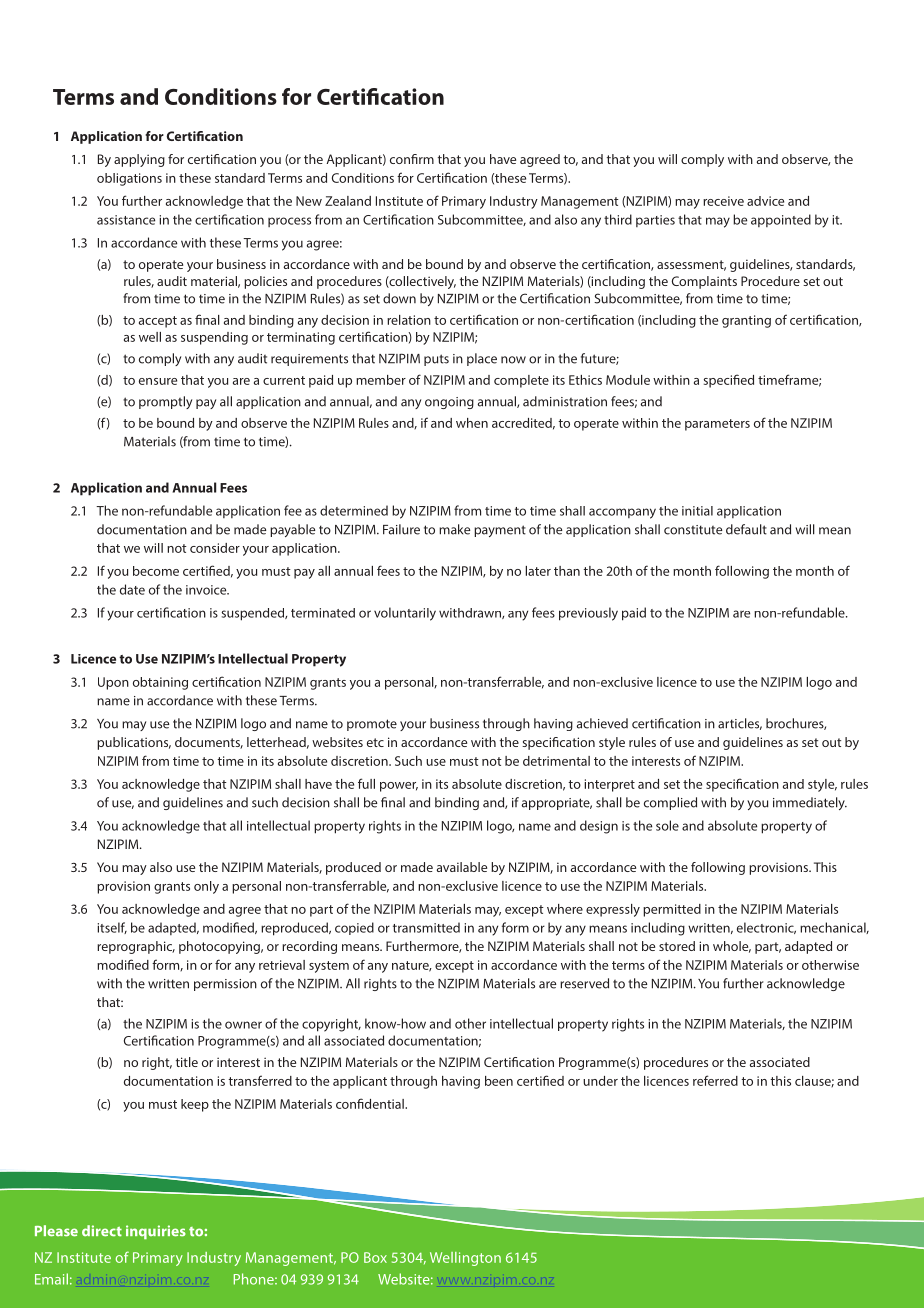 This screenshot has width=924, height=1308. I want to click on obligations, so click(129, 179).
